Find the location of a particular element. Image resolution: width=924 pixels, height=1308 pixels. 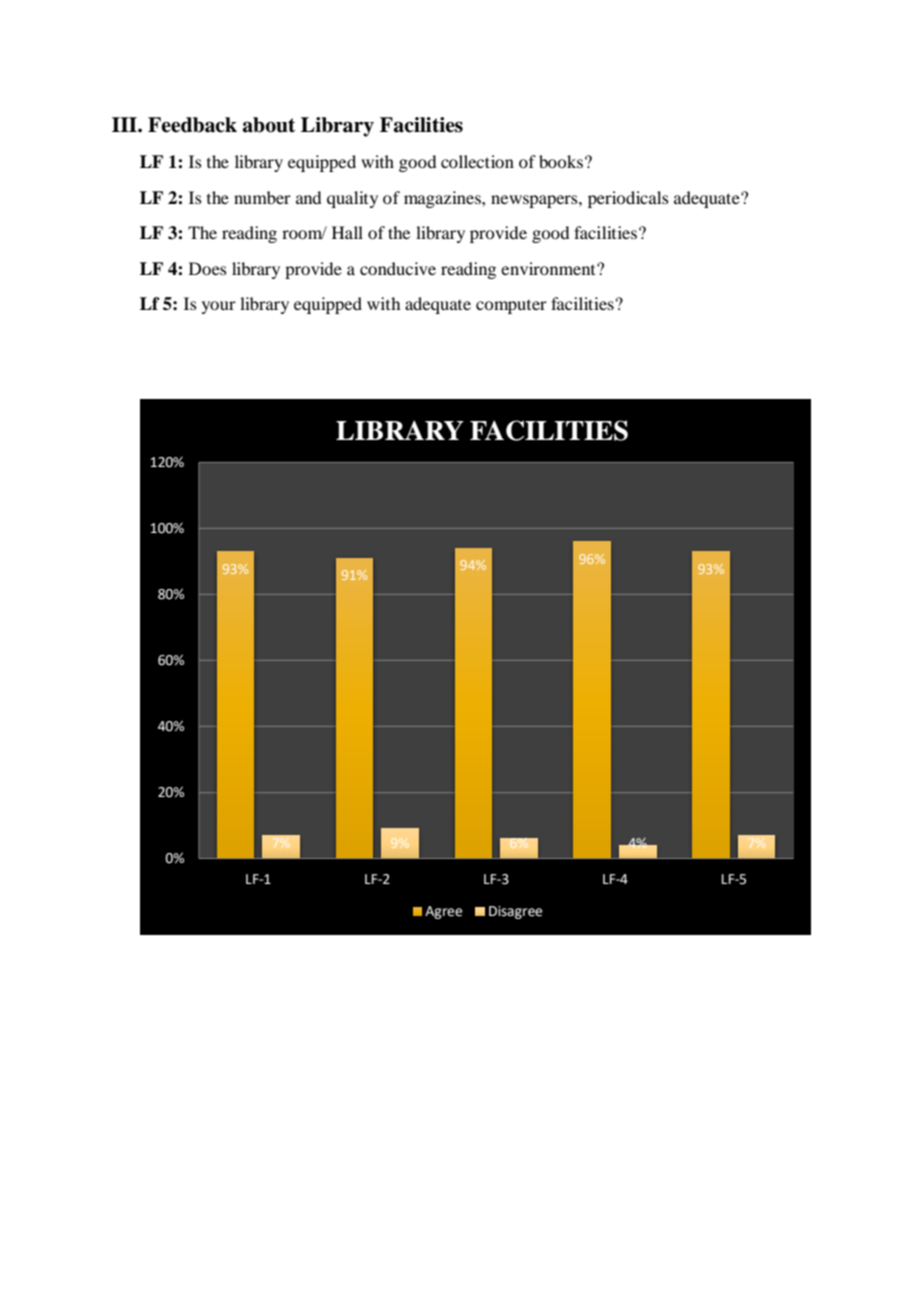

about is located at coordinates (269, 125).
